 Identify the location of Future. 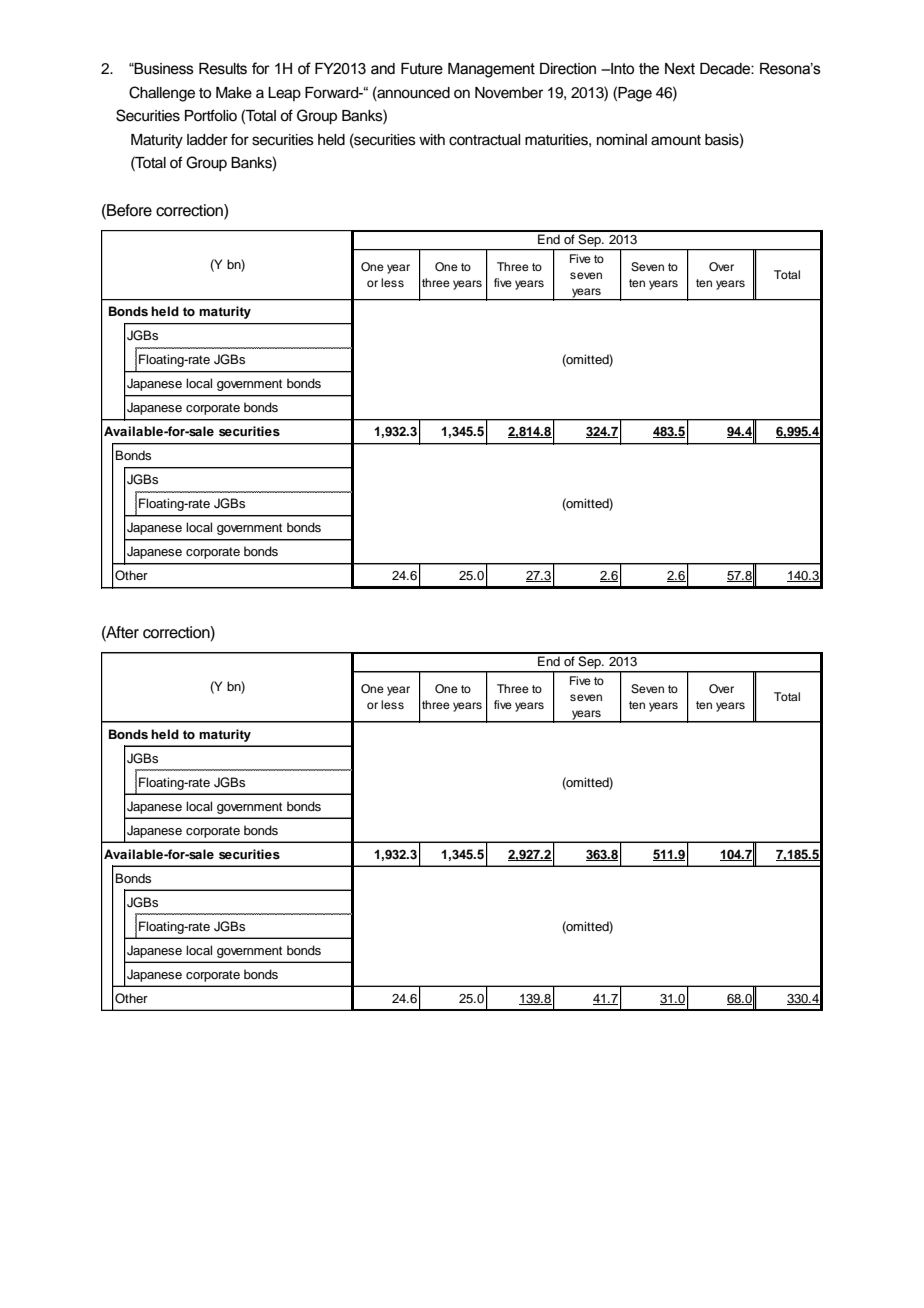
(422, 69).
